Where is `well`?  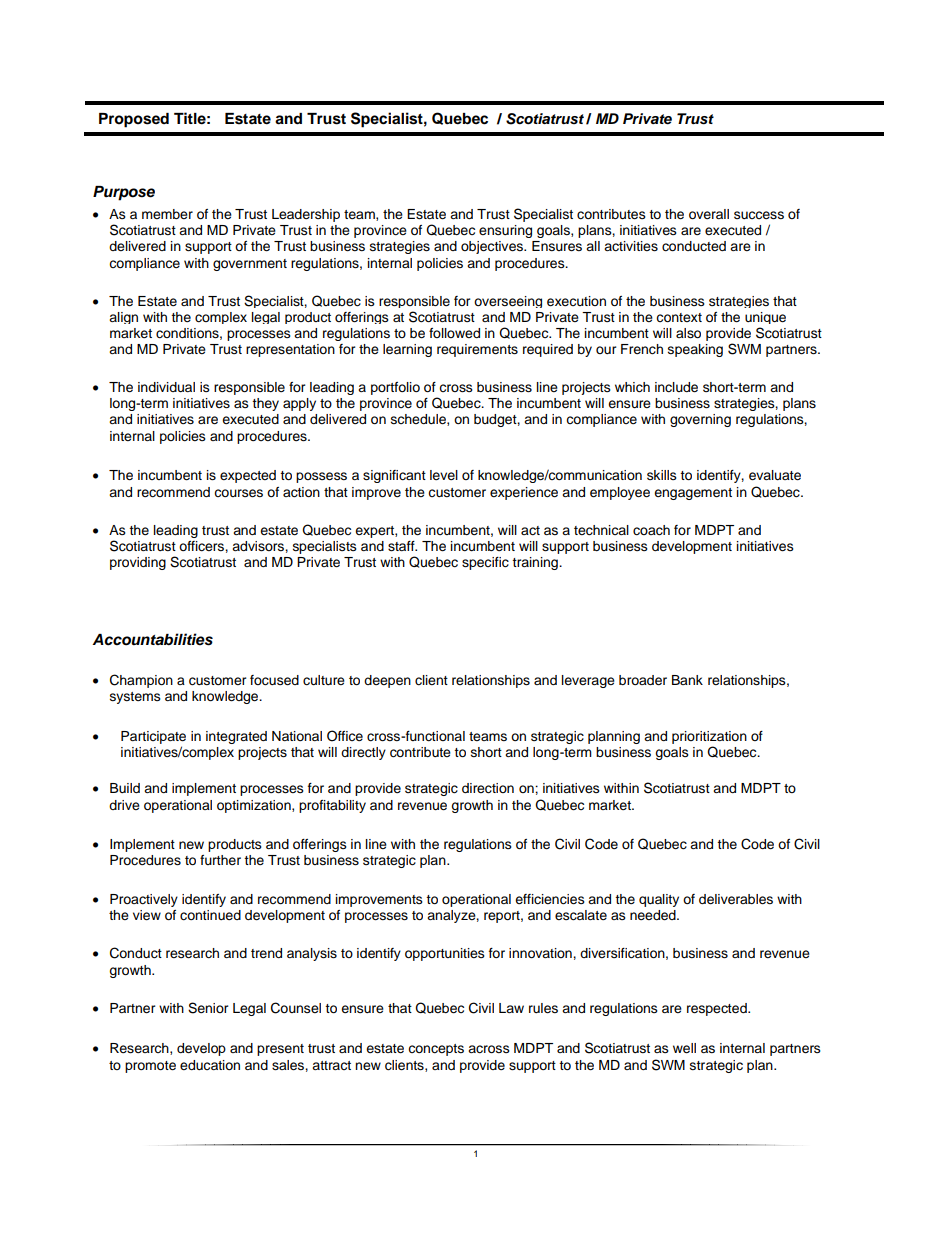
well is located at coordinates (684, 1048).
